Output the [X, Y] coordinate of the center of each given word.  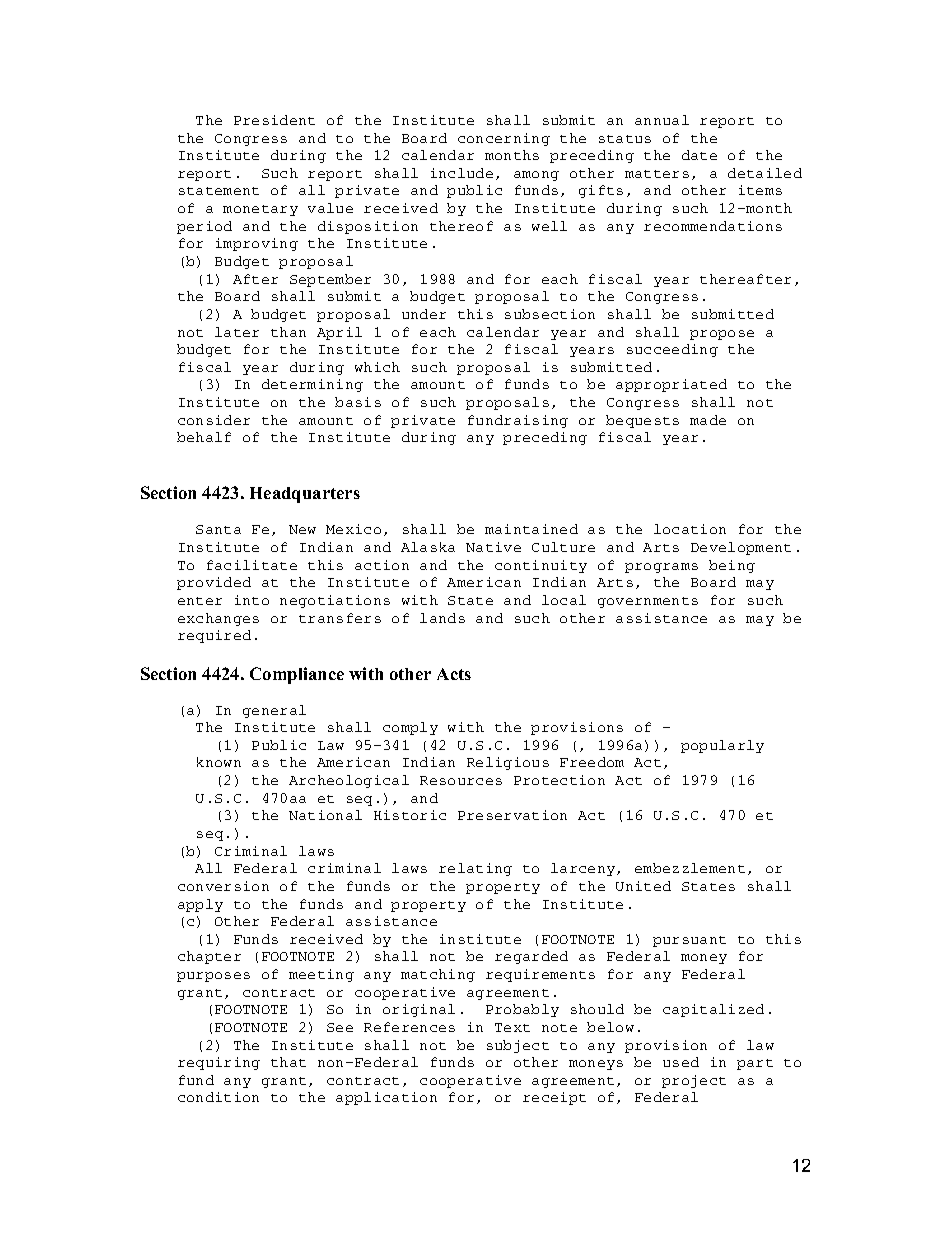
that [288, 1062]
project [694, 1081]
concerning [504, 139]
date [699, 155]
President [274, 120]
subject [518, 1046]
